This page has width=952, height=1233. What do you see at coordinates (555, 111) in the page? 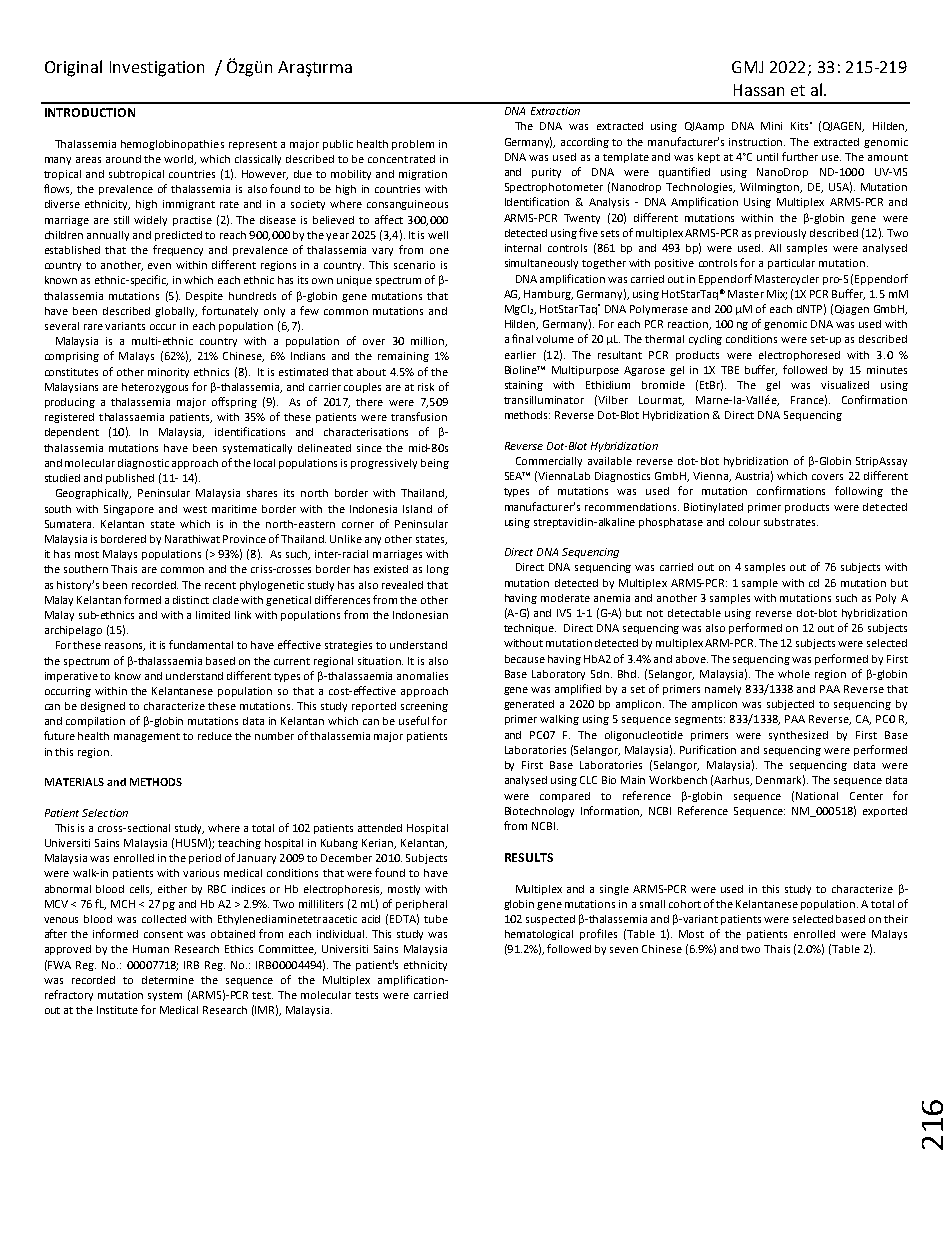
I see `Extraction` at bounding box center [555, 111].
